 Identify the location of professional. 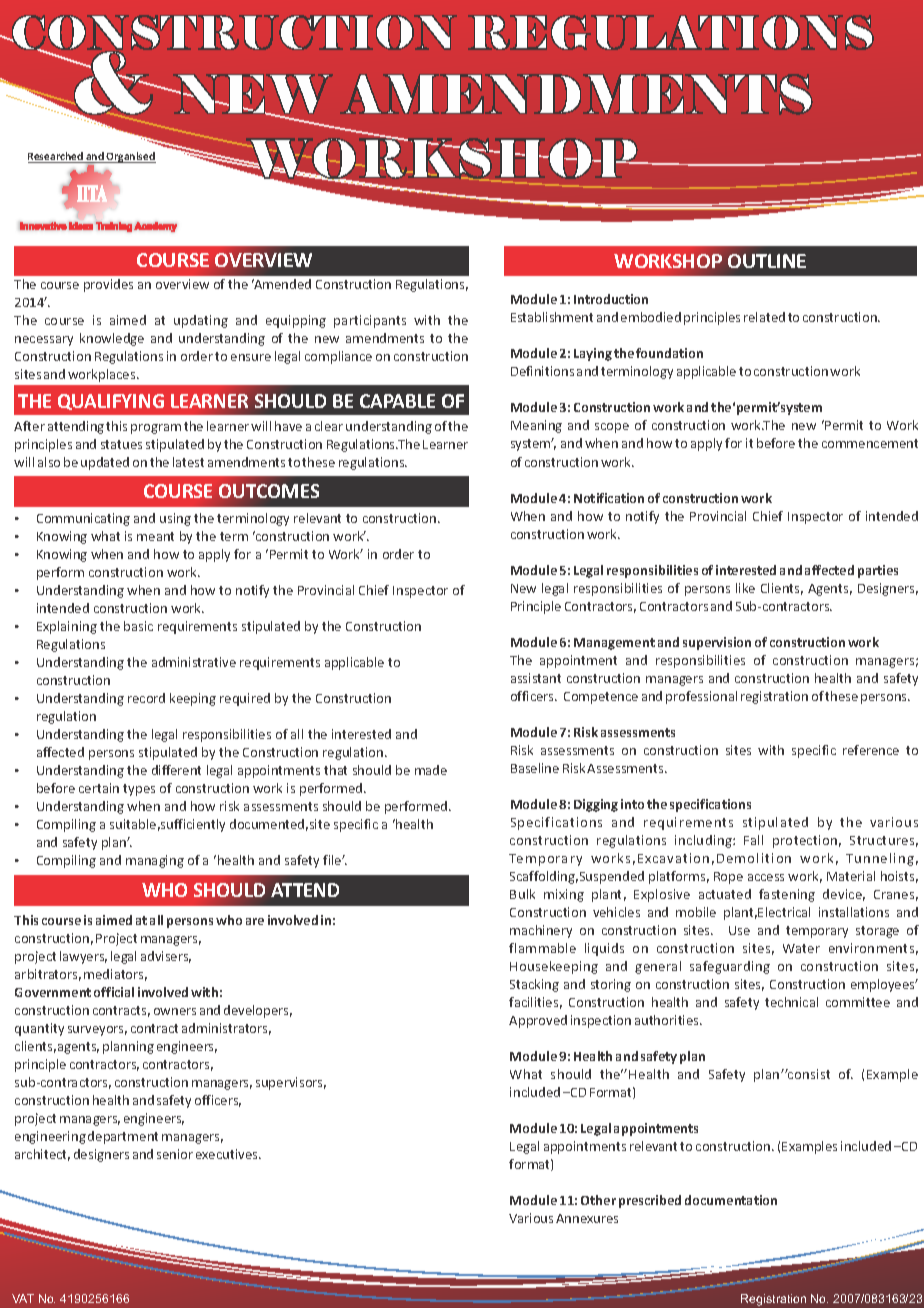
(701, 697).
